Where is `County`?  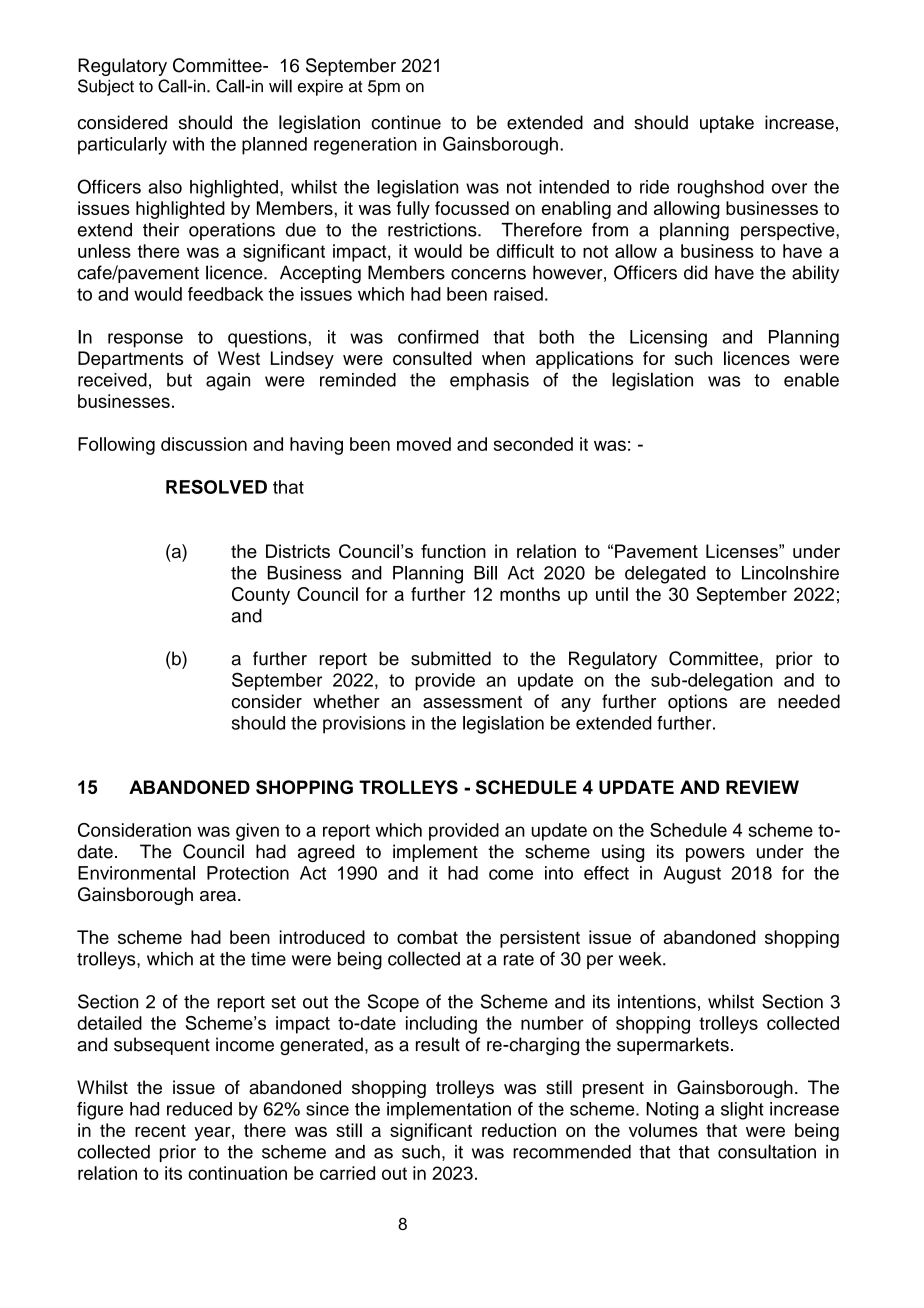
County is located at coordinates (261, 596).
